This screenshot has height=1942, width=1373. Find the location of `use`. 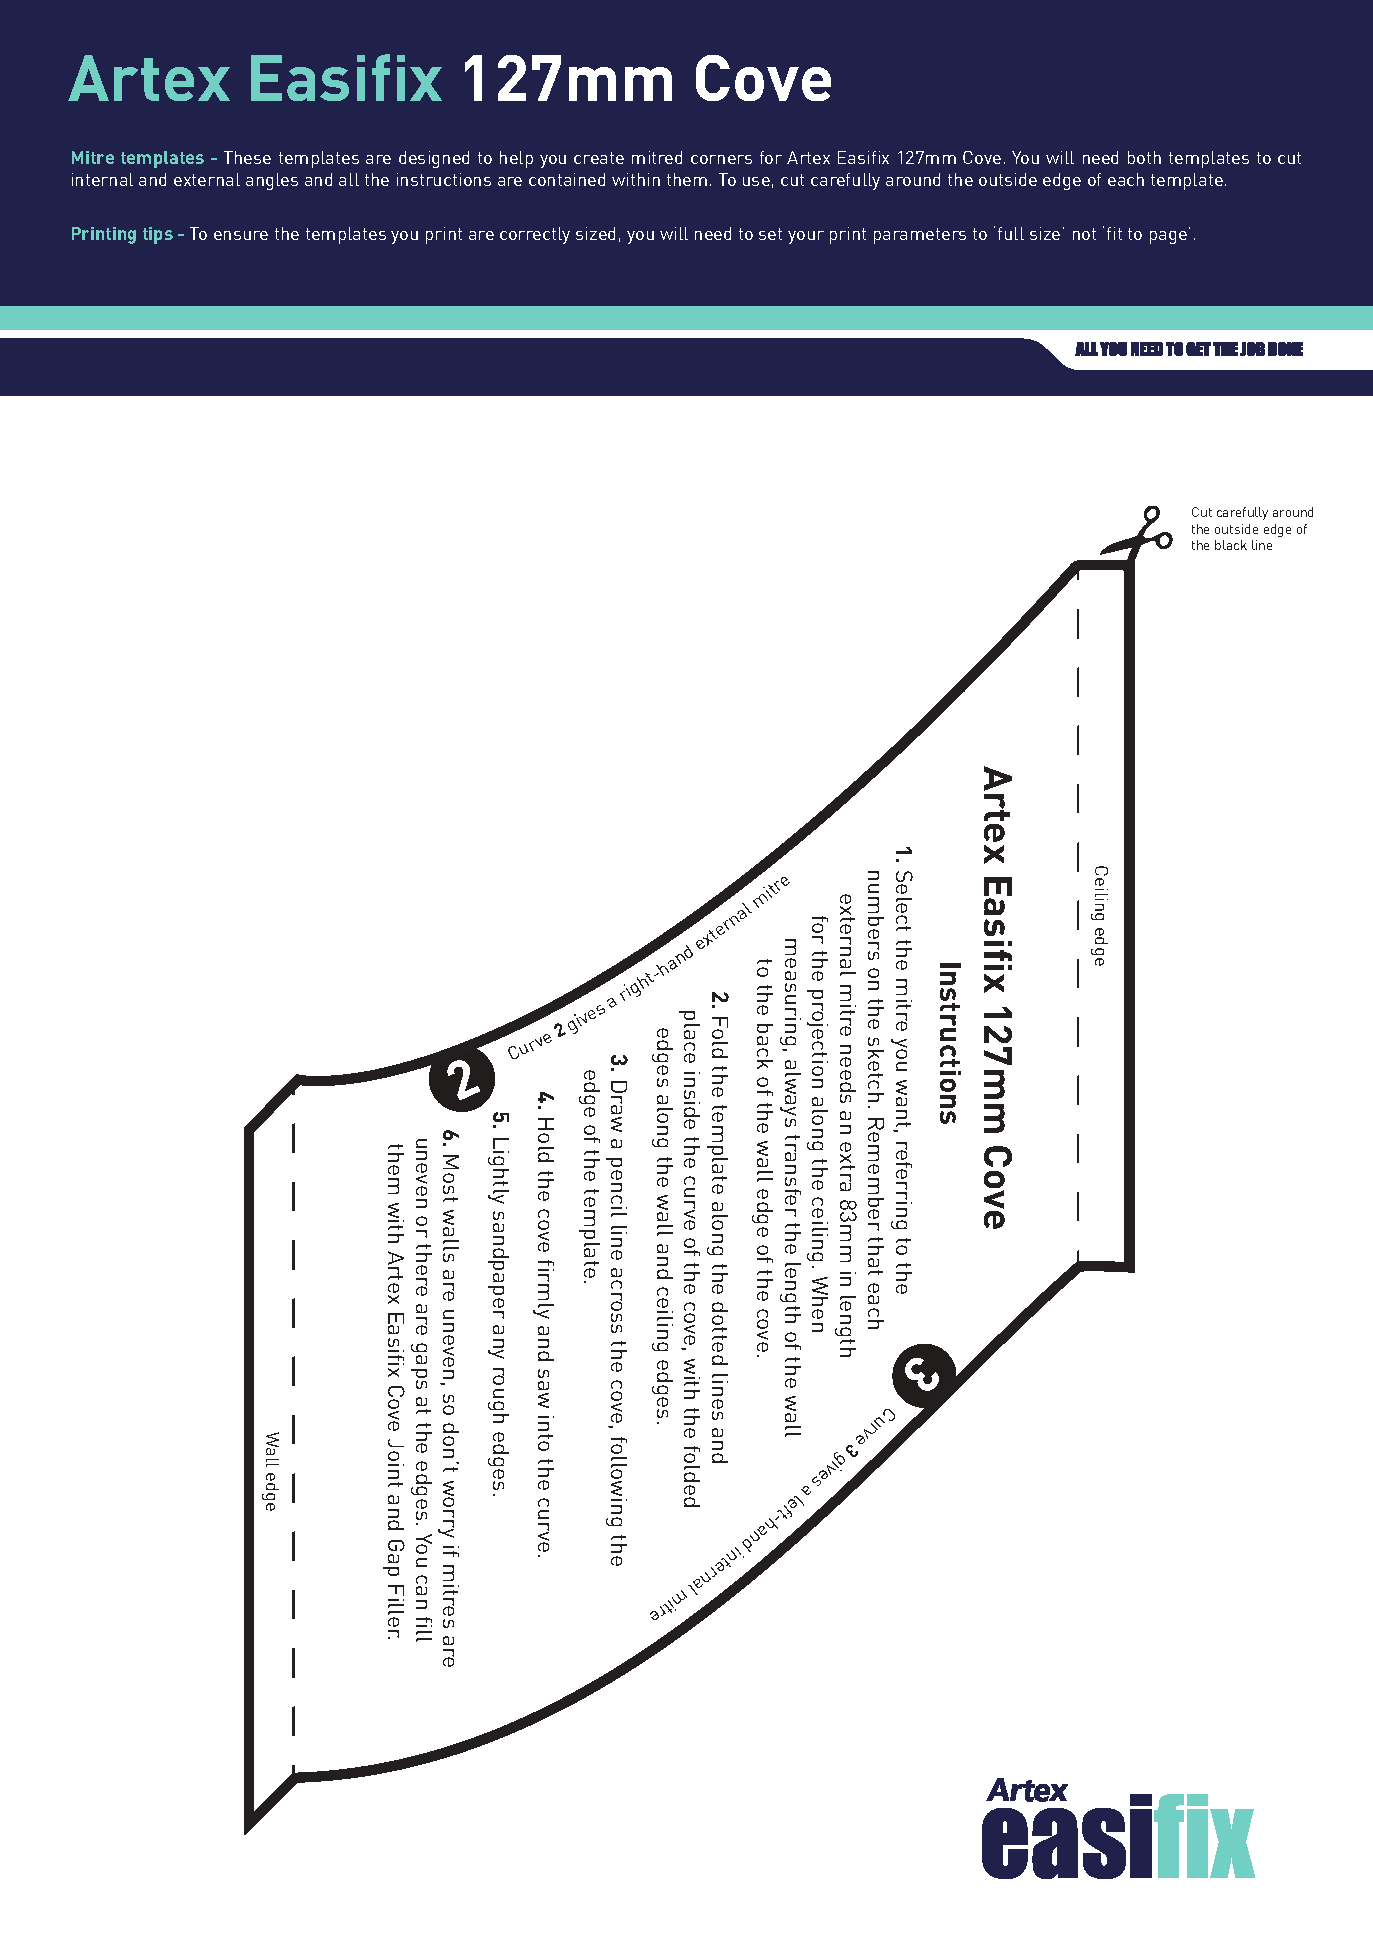

use is located at coordinates (756, 181).
